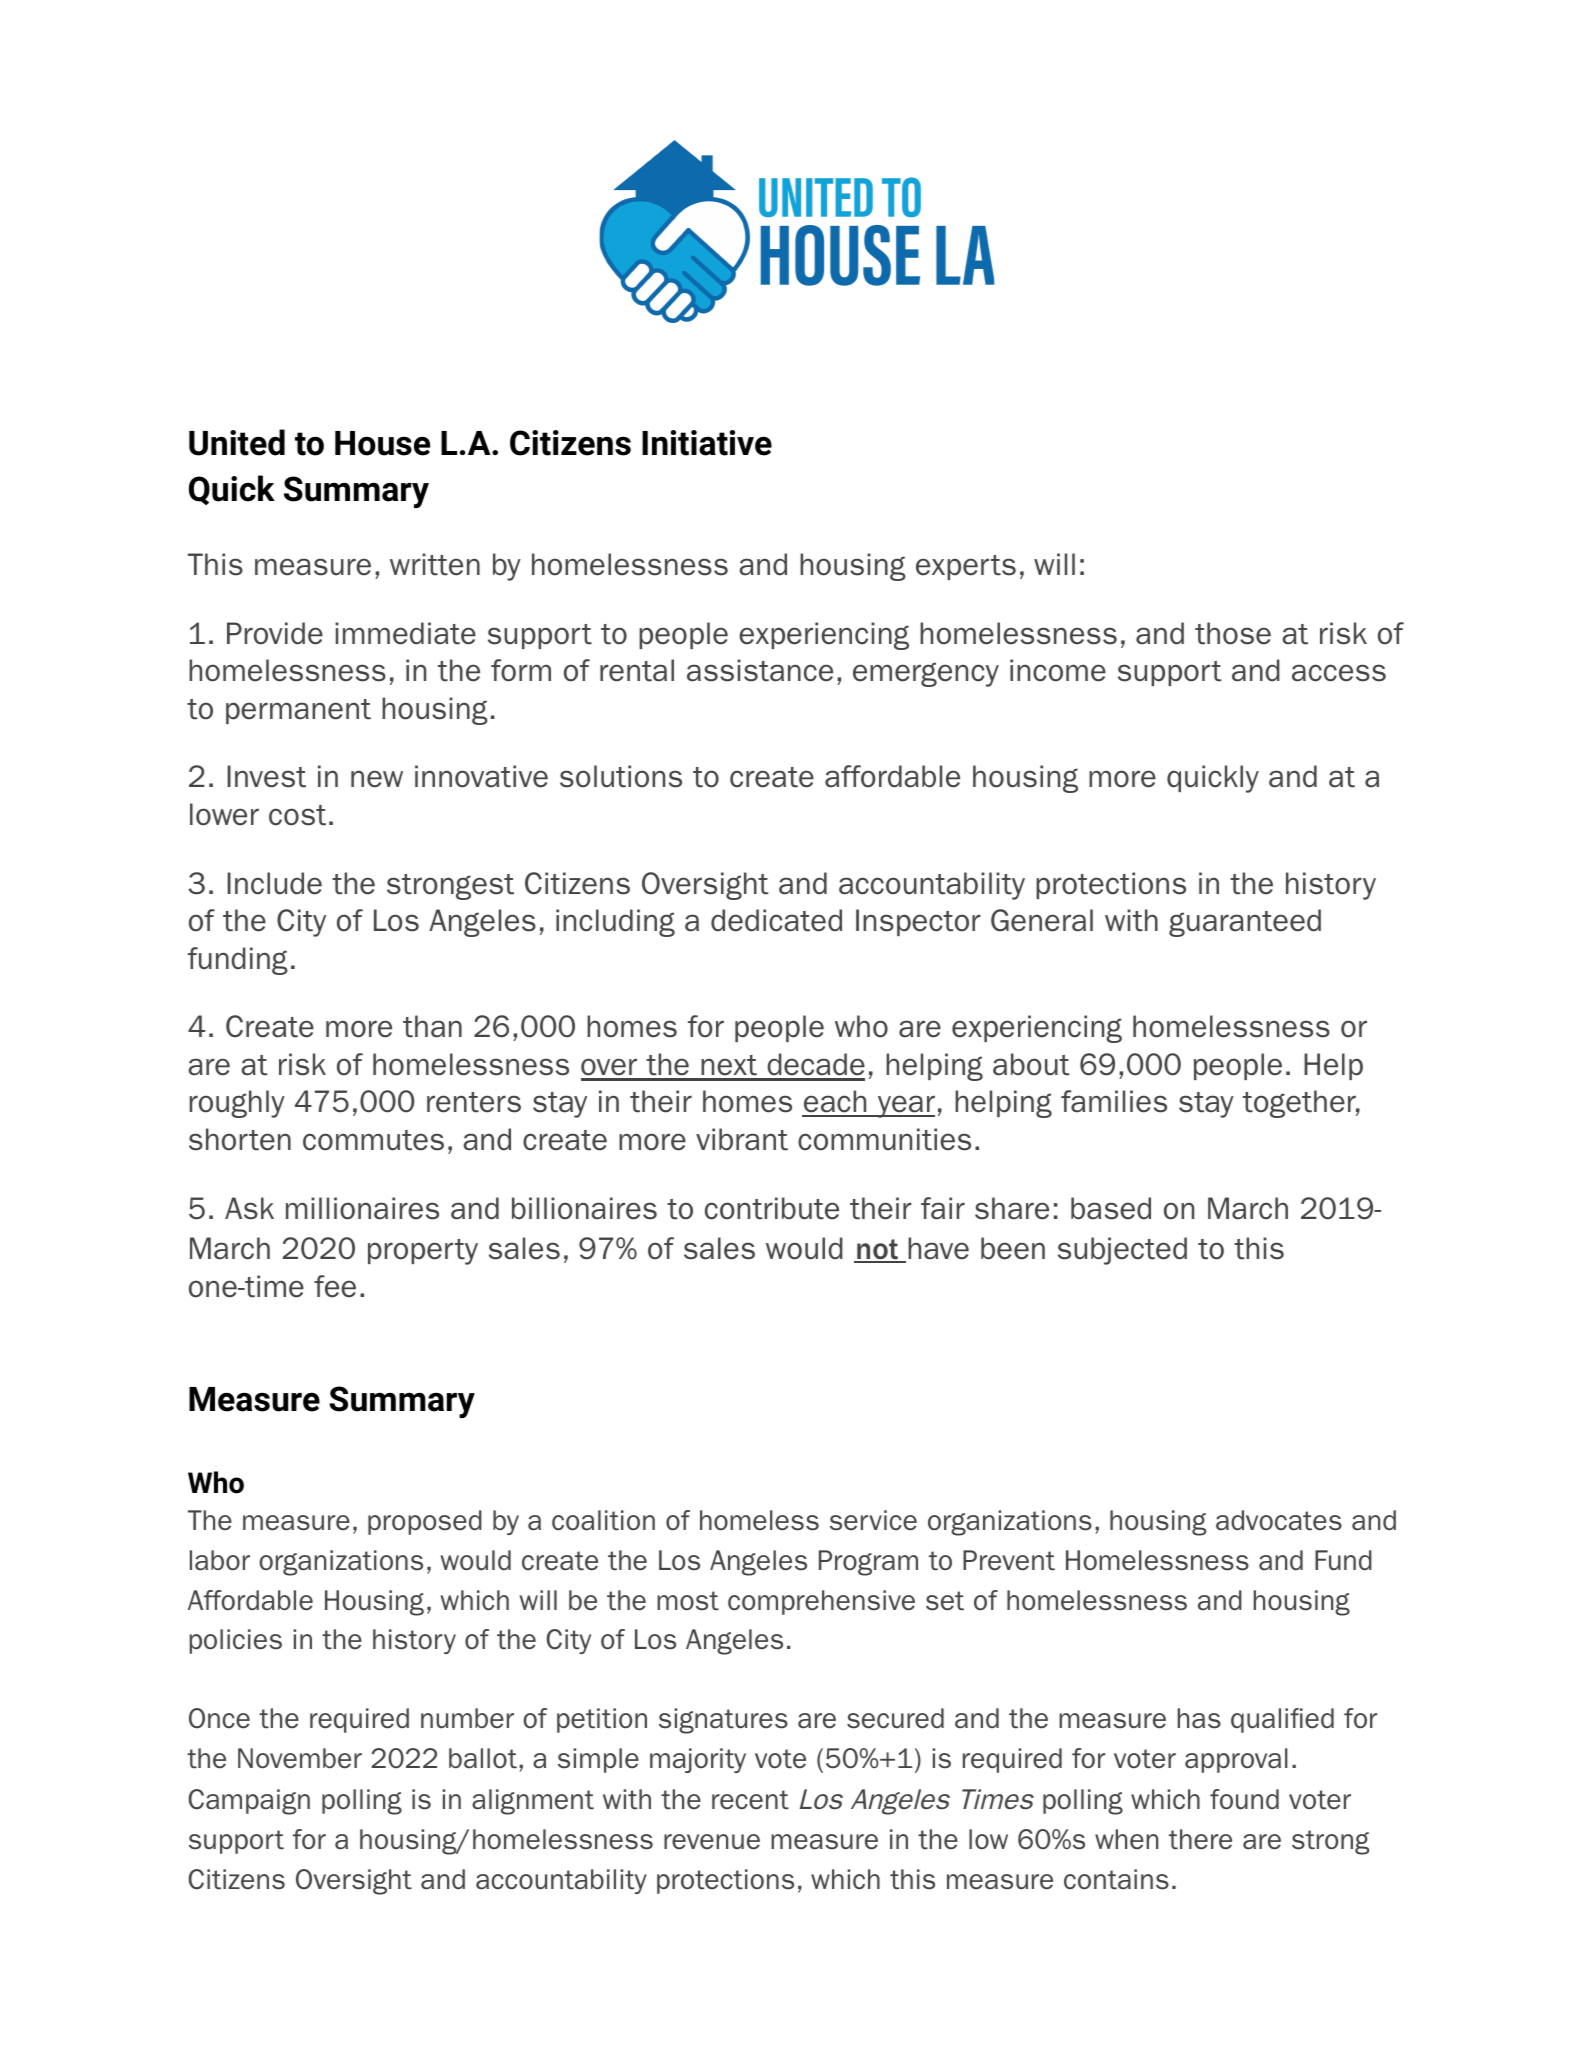 The height and width of the document is (2063, 1594). What do you see at coordinates (707, 443) in the document?
I see `Initiative` at bounding box center [707, 443].
